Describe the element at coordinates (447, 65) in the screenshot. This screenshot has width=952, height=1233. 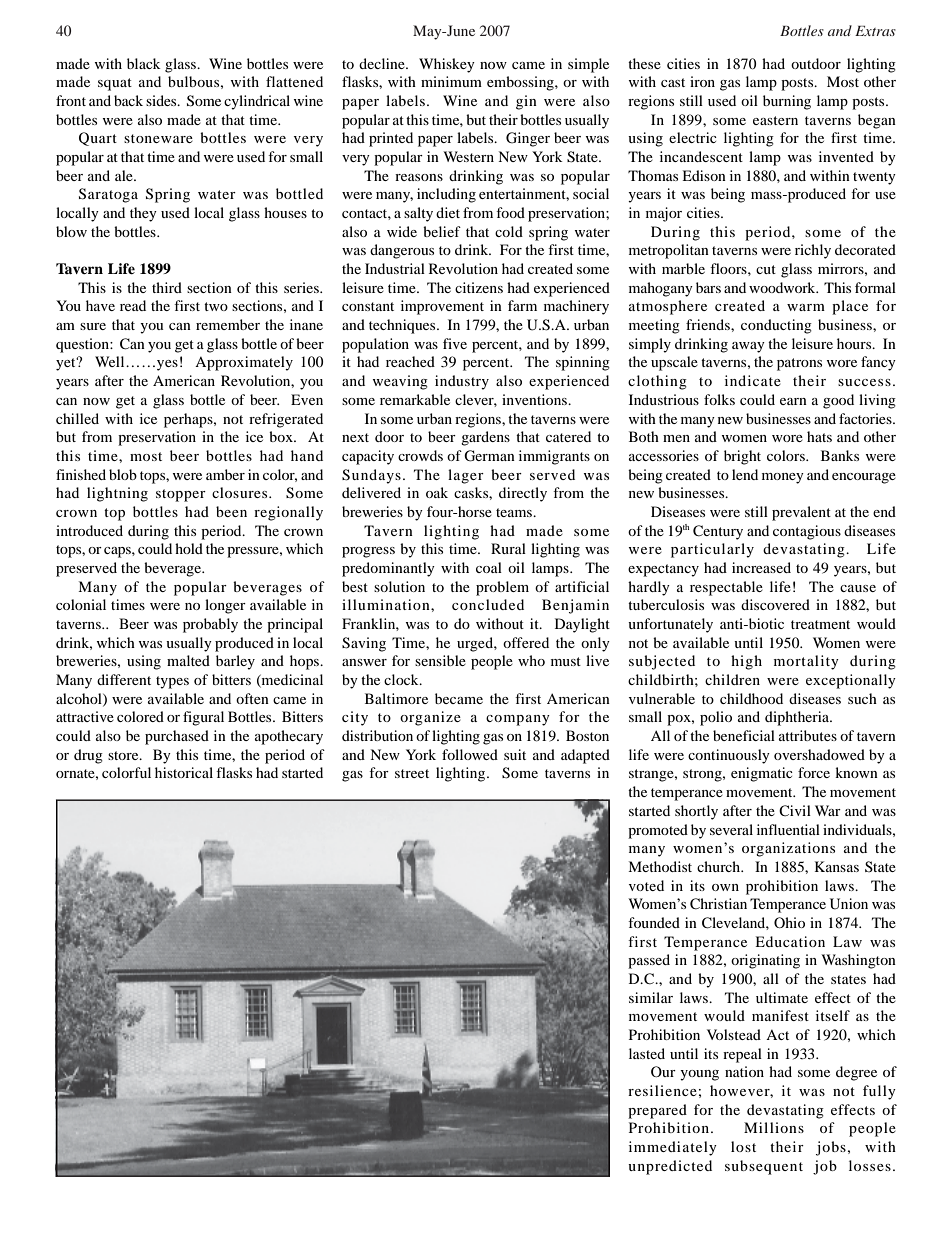
I see `Whiskey` at that location.
